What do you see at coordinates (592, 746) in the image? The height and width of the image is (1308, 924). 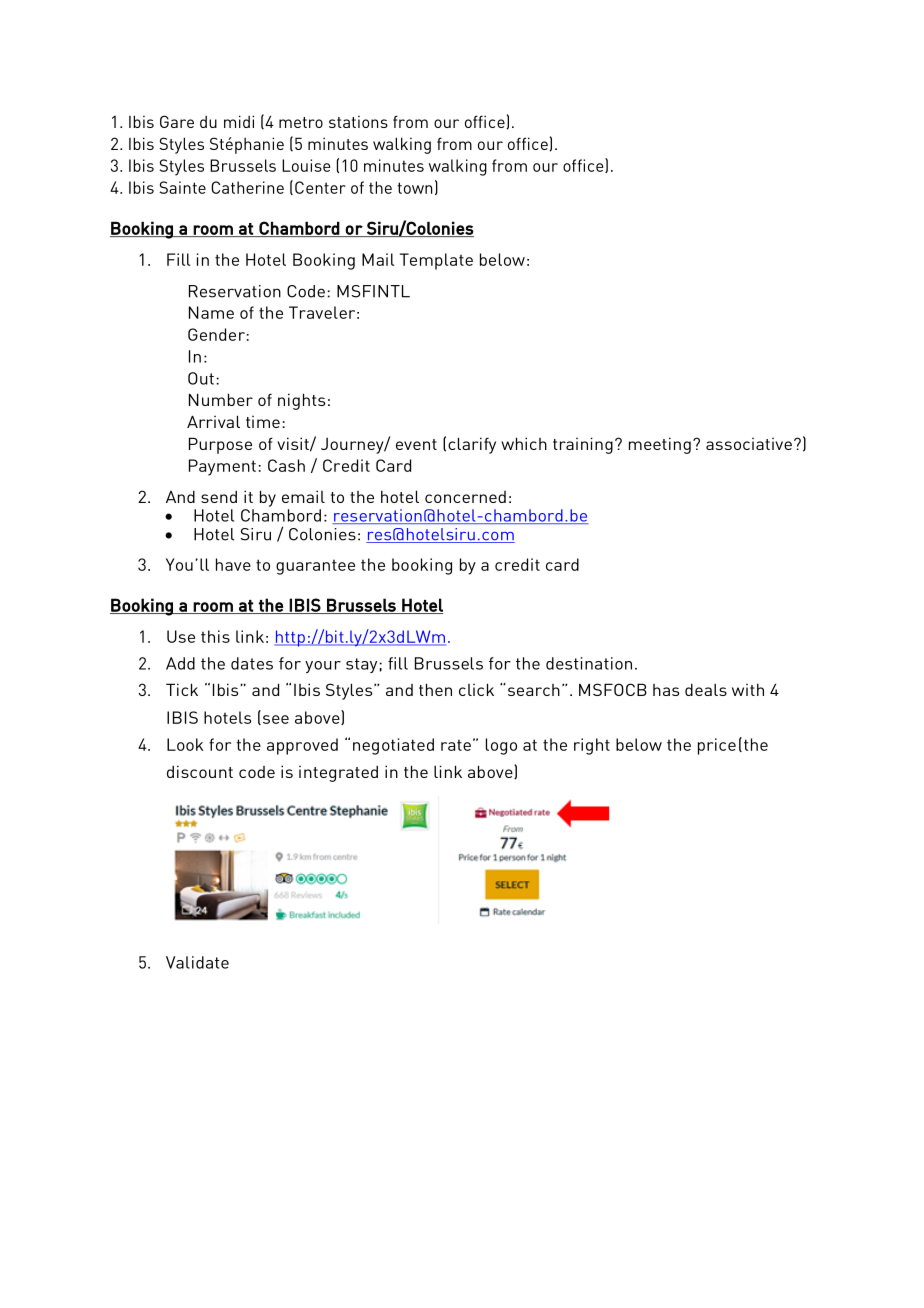 I see `right` at bounding box center [592, 746].
